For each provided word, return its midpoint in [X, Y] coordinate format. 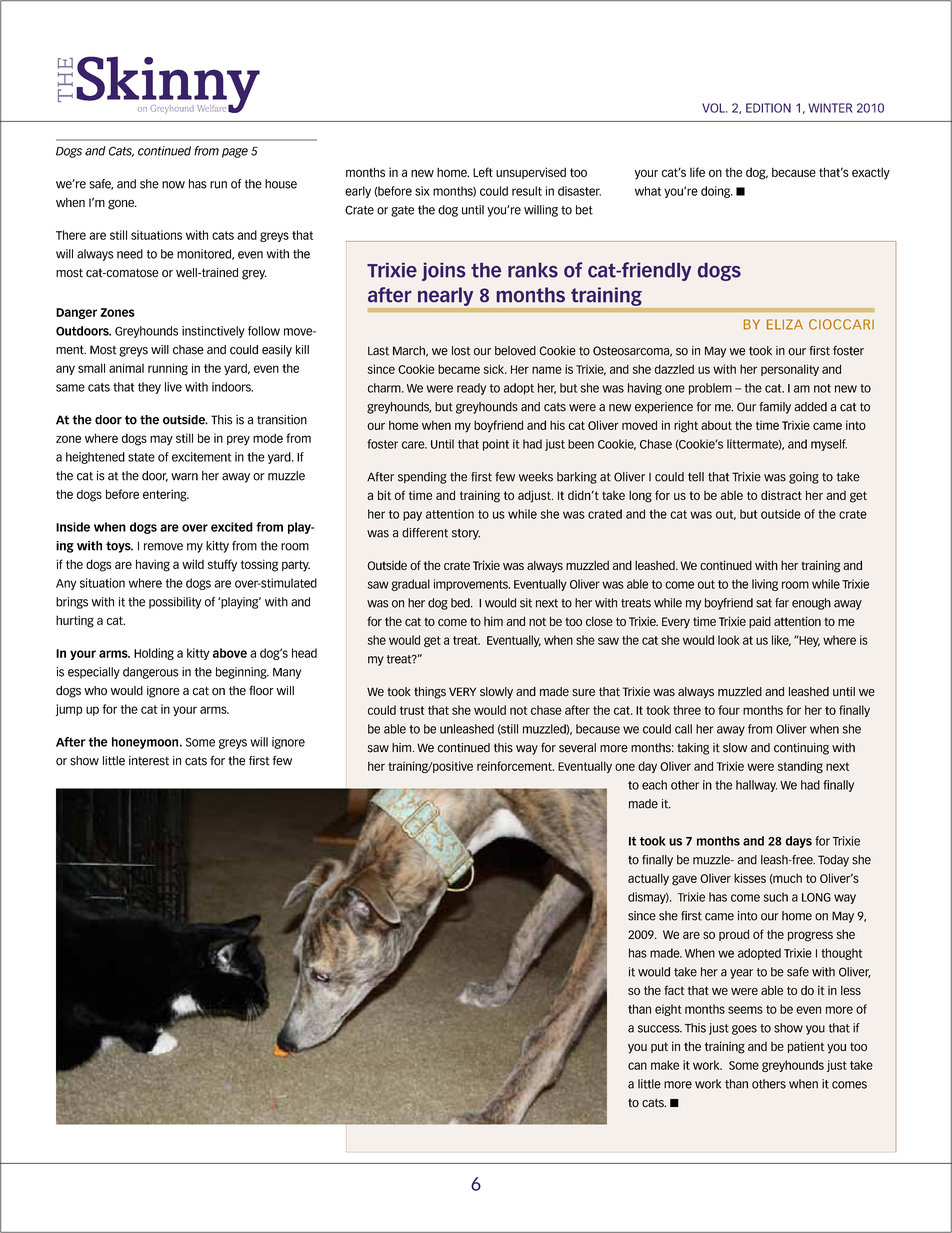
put [659, 1047]
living [765, 585]
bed [461, 603]
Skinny [168, 85]
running [168, 369]
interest [149, 761]
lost [461, 351]
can [637, 1066]
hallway [756, 786]
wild [193, 564]
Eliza [785, 324]
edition [768, 108]
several [577, 748]
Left [483, 172]
